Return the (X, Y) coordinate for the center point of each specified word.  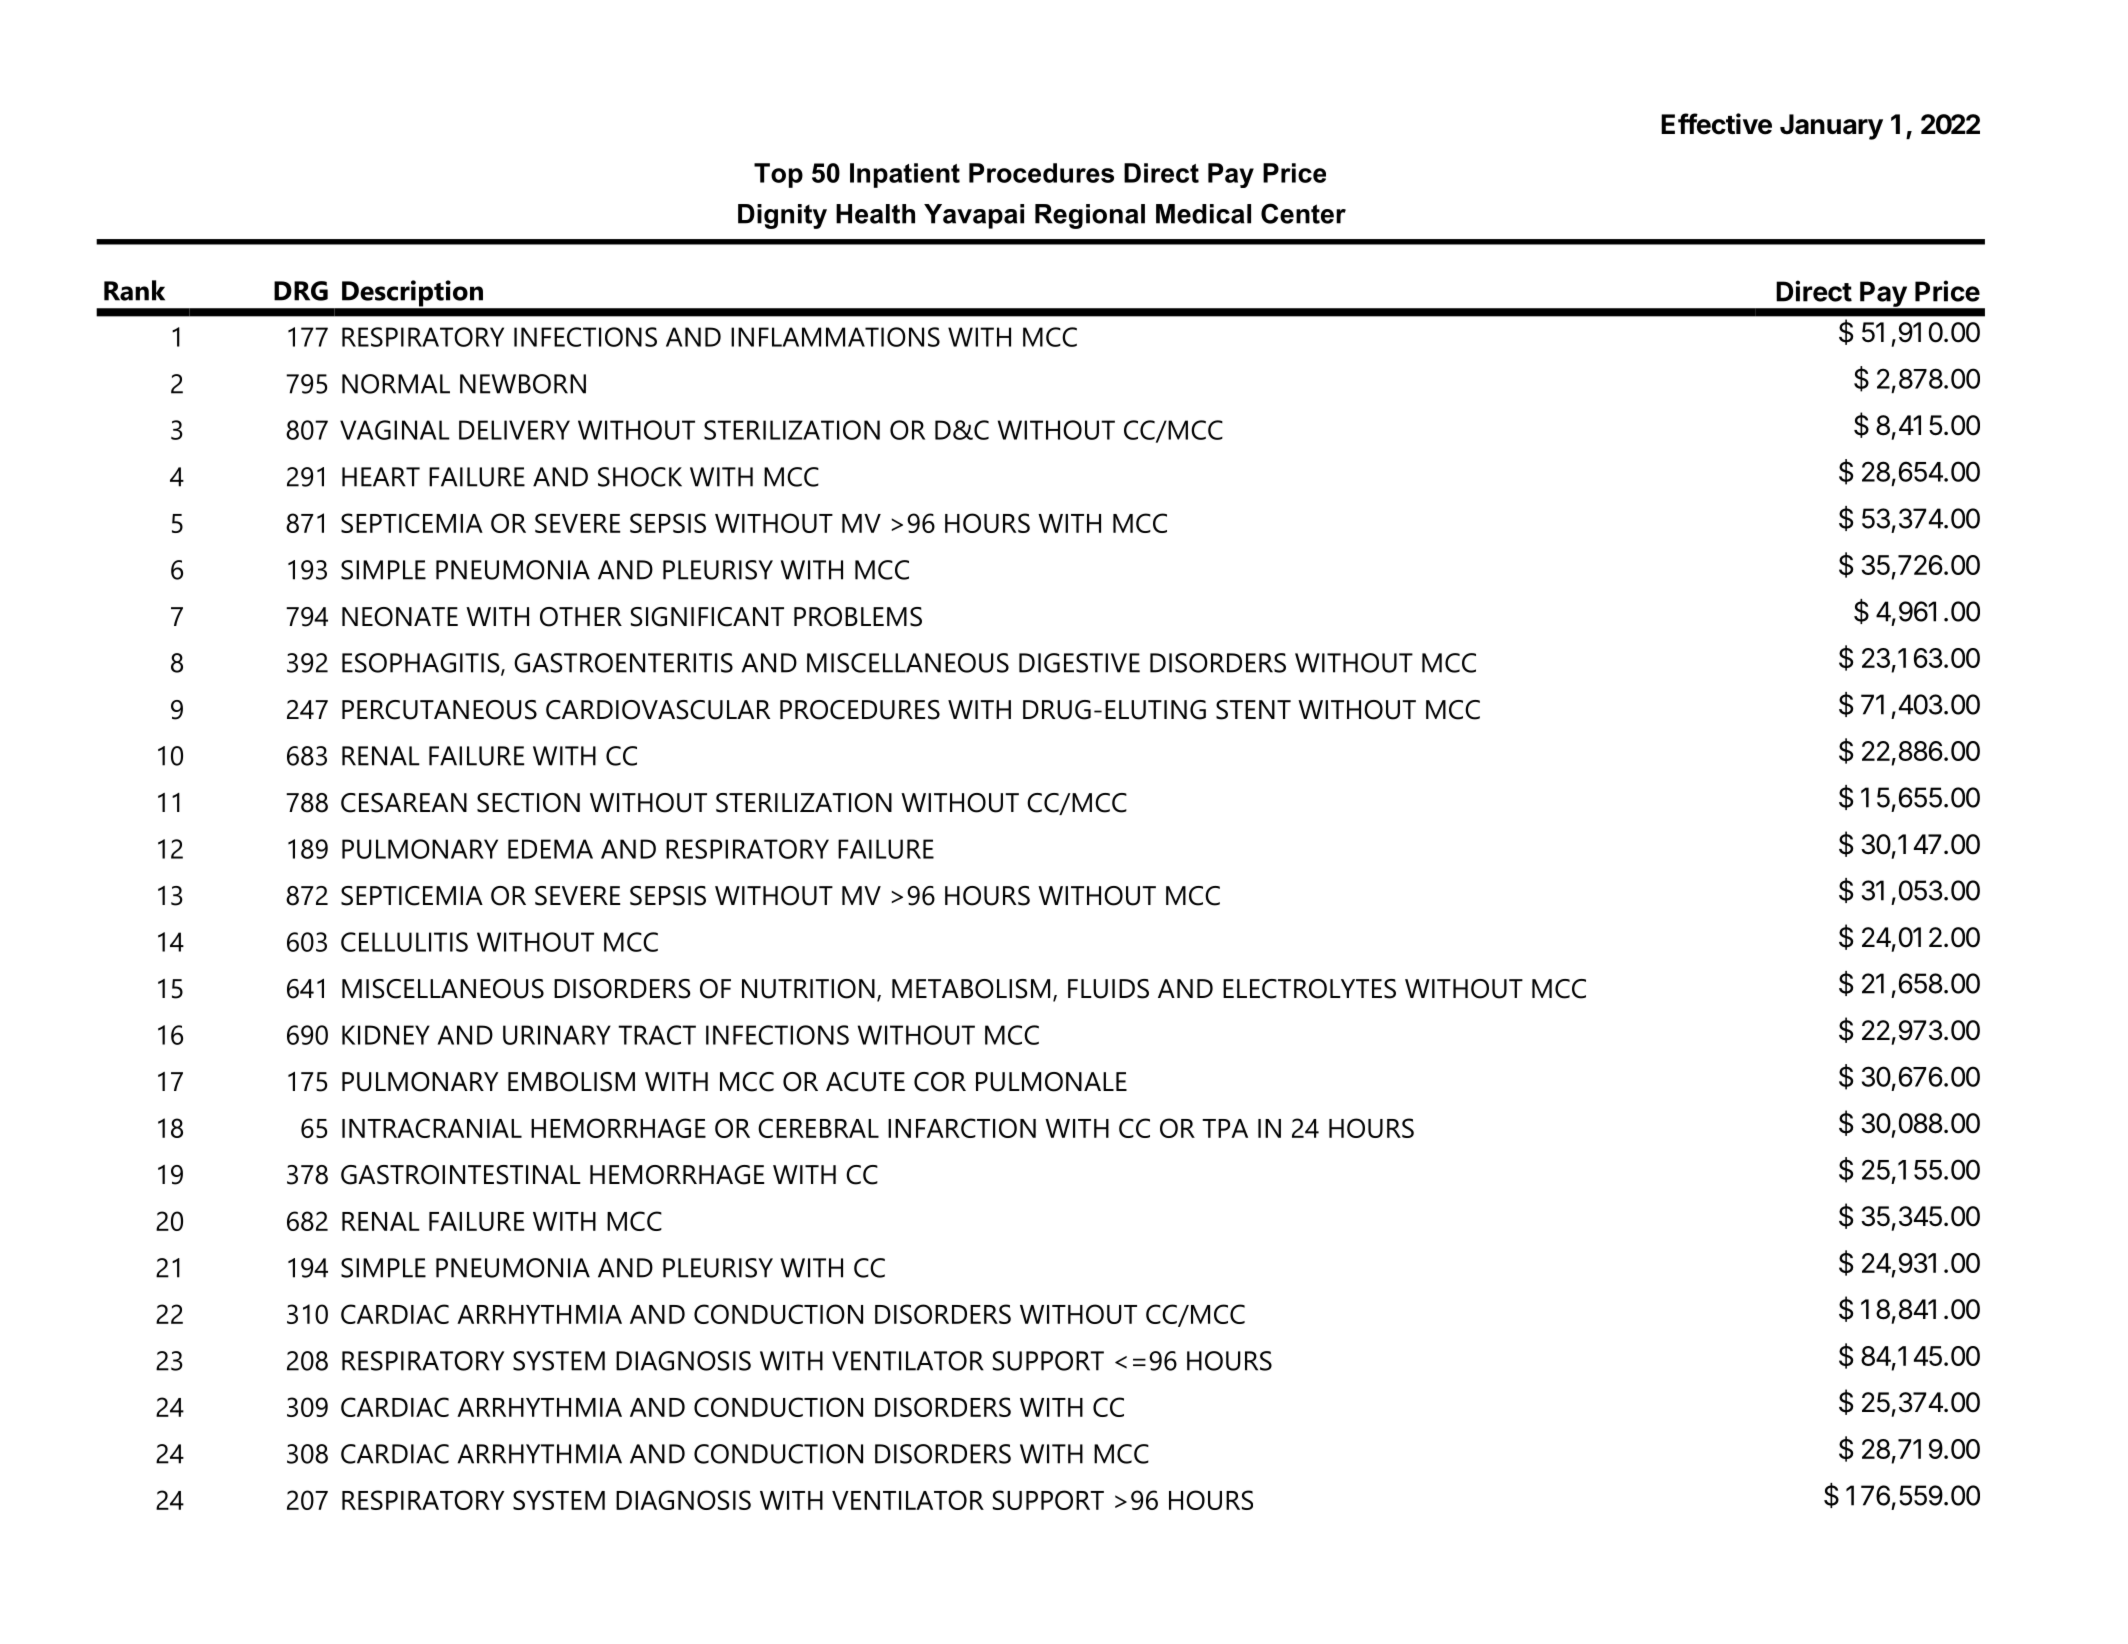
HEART (381, 477)
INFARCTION (962, 1128)
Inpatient (905, 175)
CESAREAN (404, 803)
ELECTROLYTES (1309, 989)
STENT (1253, 710)
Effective (1716, 124)
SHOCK (640, 477)
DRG (301, 291)
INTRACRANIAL (432, 1128)
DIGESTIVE (1079, 663)
